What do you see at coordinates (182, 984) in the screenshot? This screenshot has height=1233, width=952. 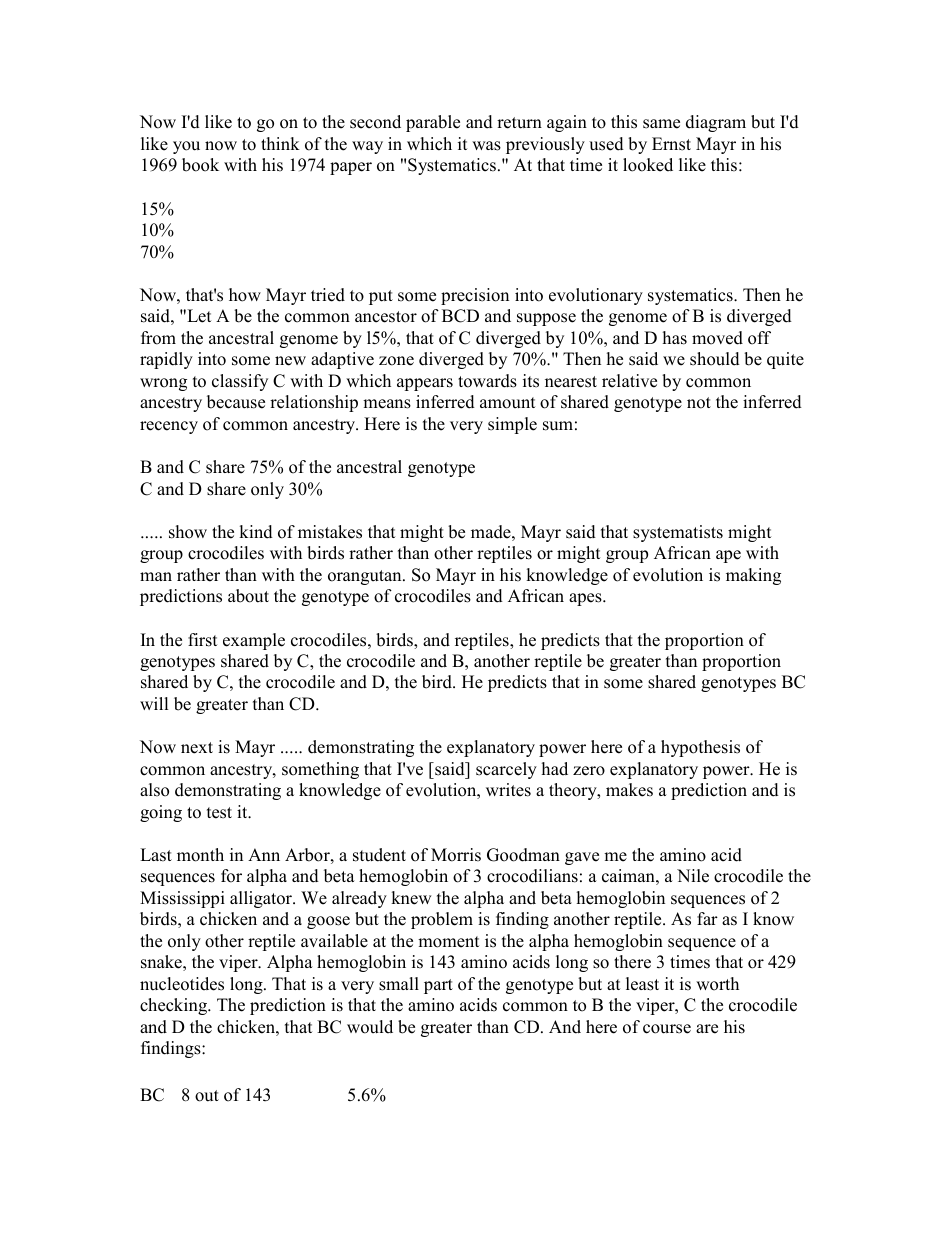 I see `nucleotides` at bounding box center [182, 984].
